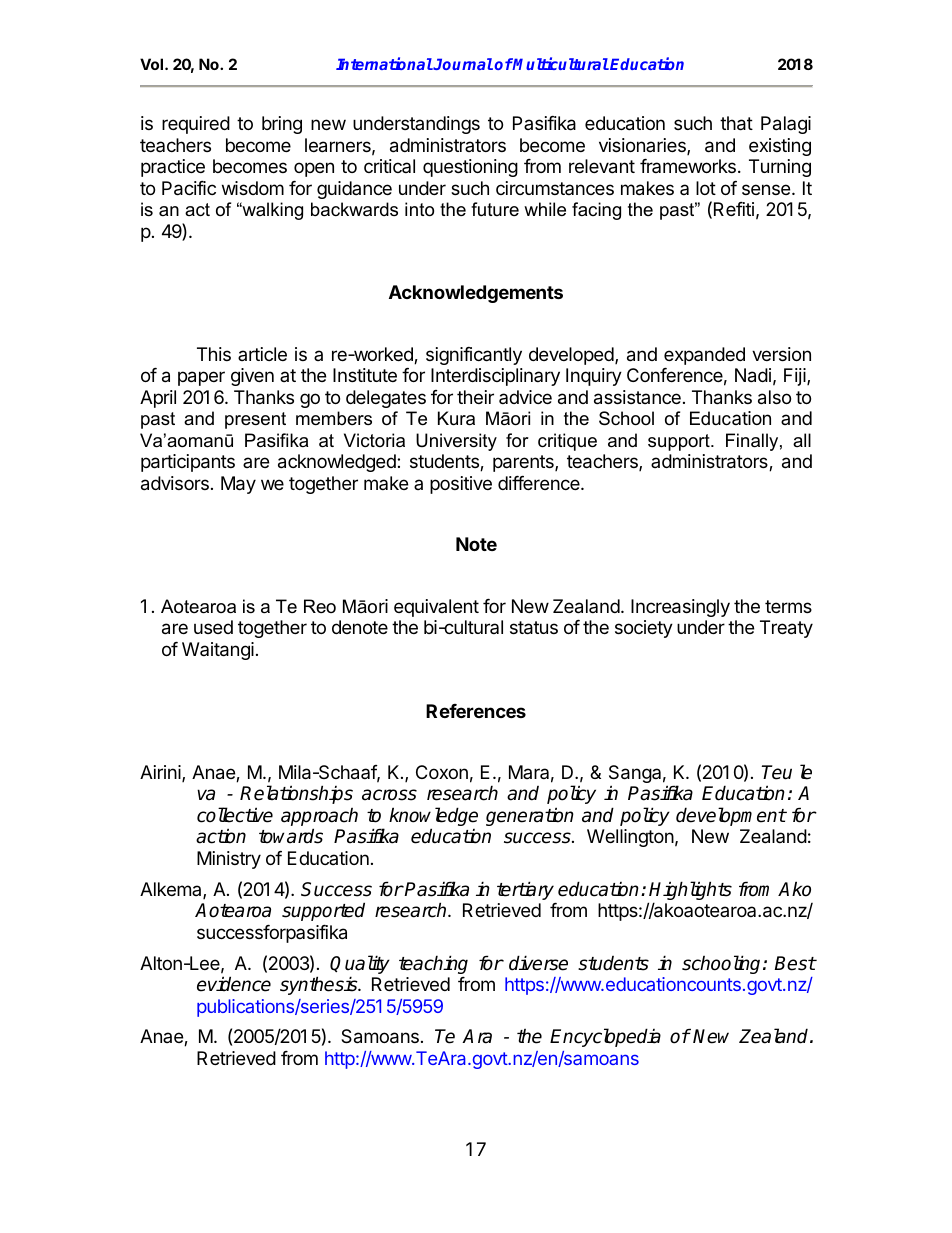  Describe the element at coordinates (476, 711) in the document. I see `References` at that location.
